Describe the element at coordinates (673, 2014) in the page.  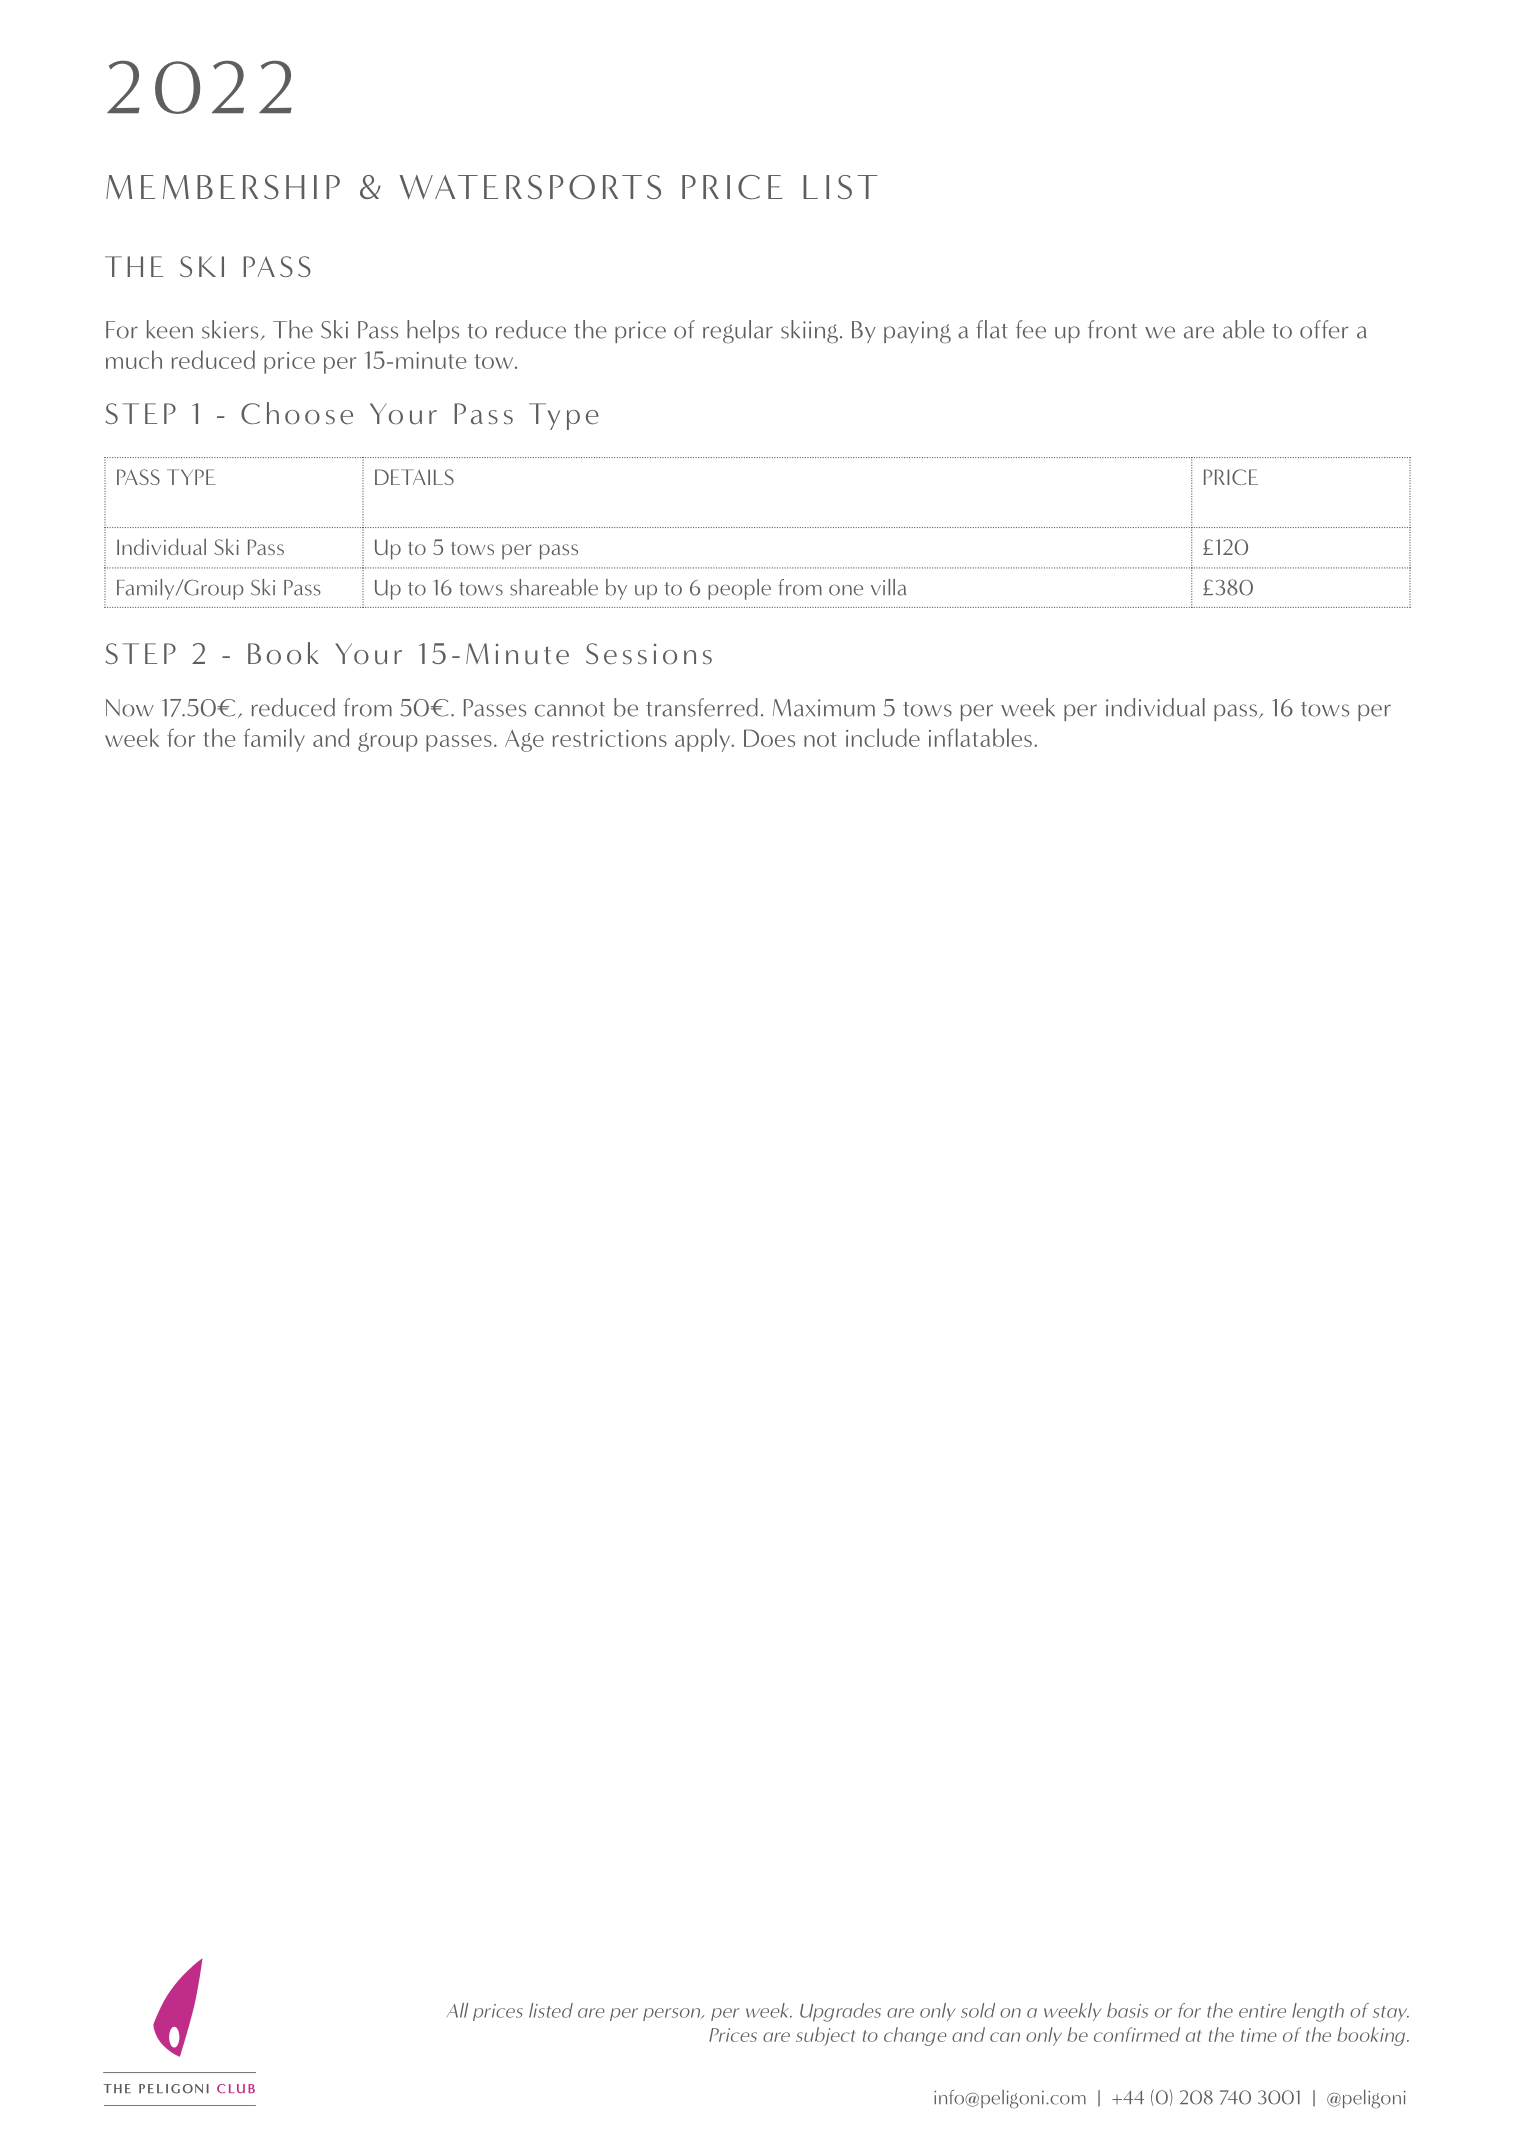
I see `person` at that location.
